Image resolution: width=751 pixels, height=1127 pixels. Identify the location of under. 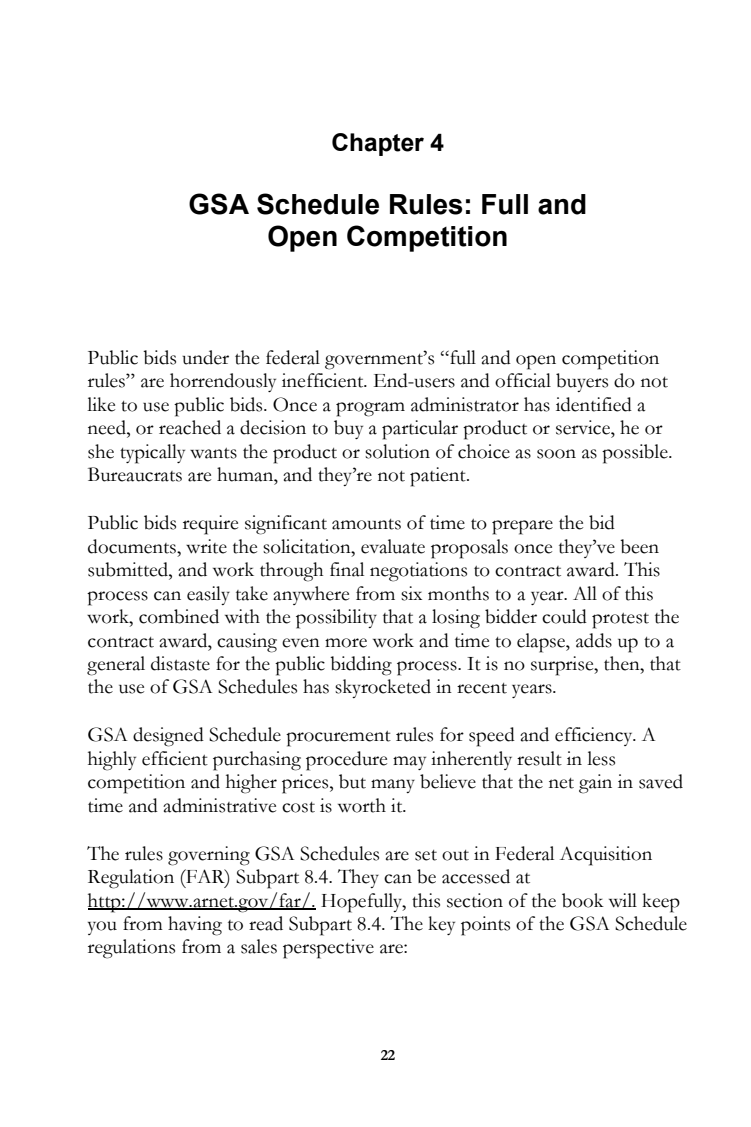
(205, 357).
